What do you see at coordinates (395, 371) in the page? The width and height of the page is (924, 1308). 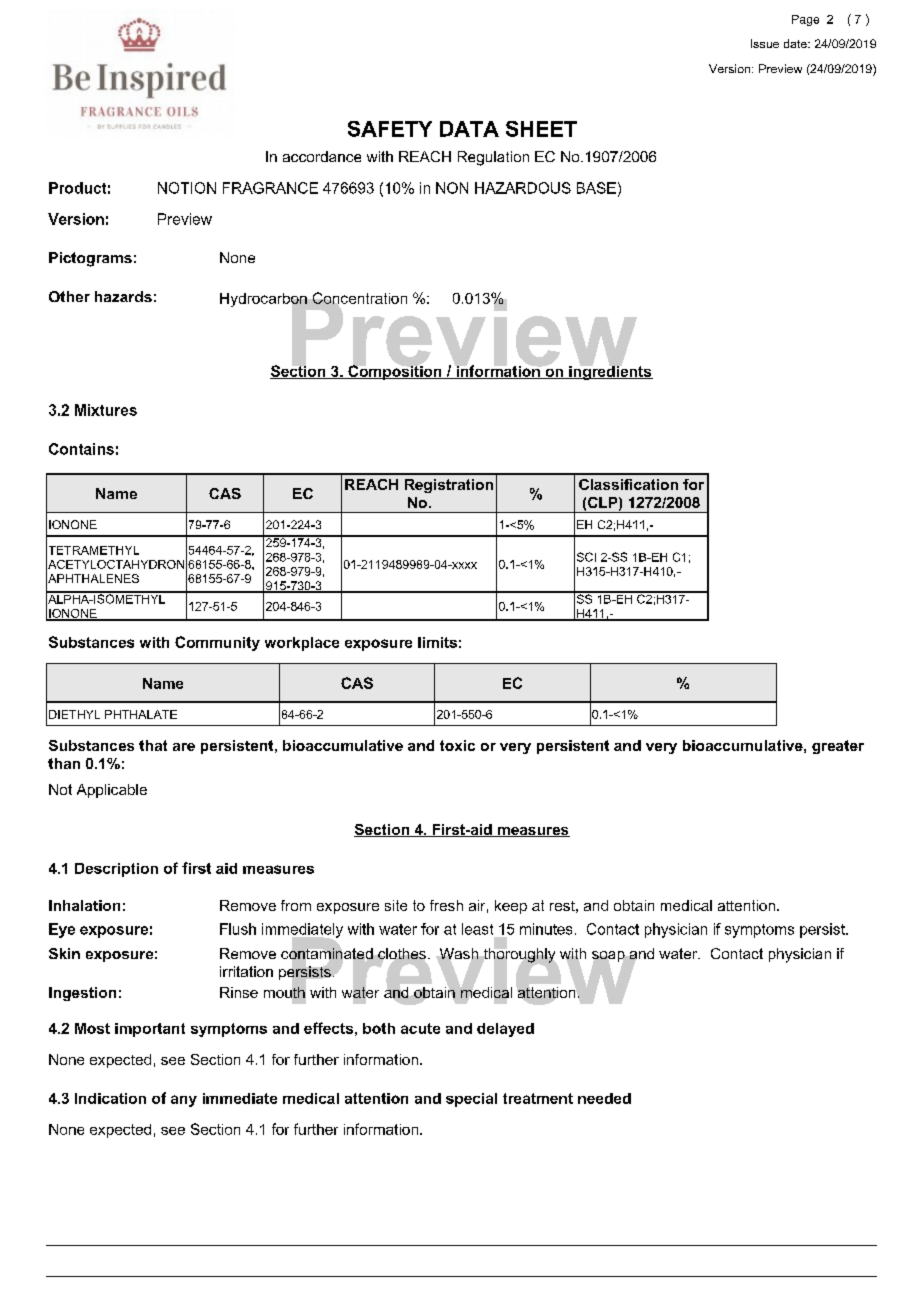 I see `Composition` at bounding box center [395, 371].
